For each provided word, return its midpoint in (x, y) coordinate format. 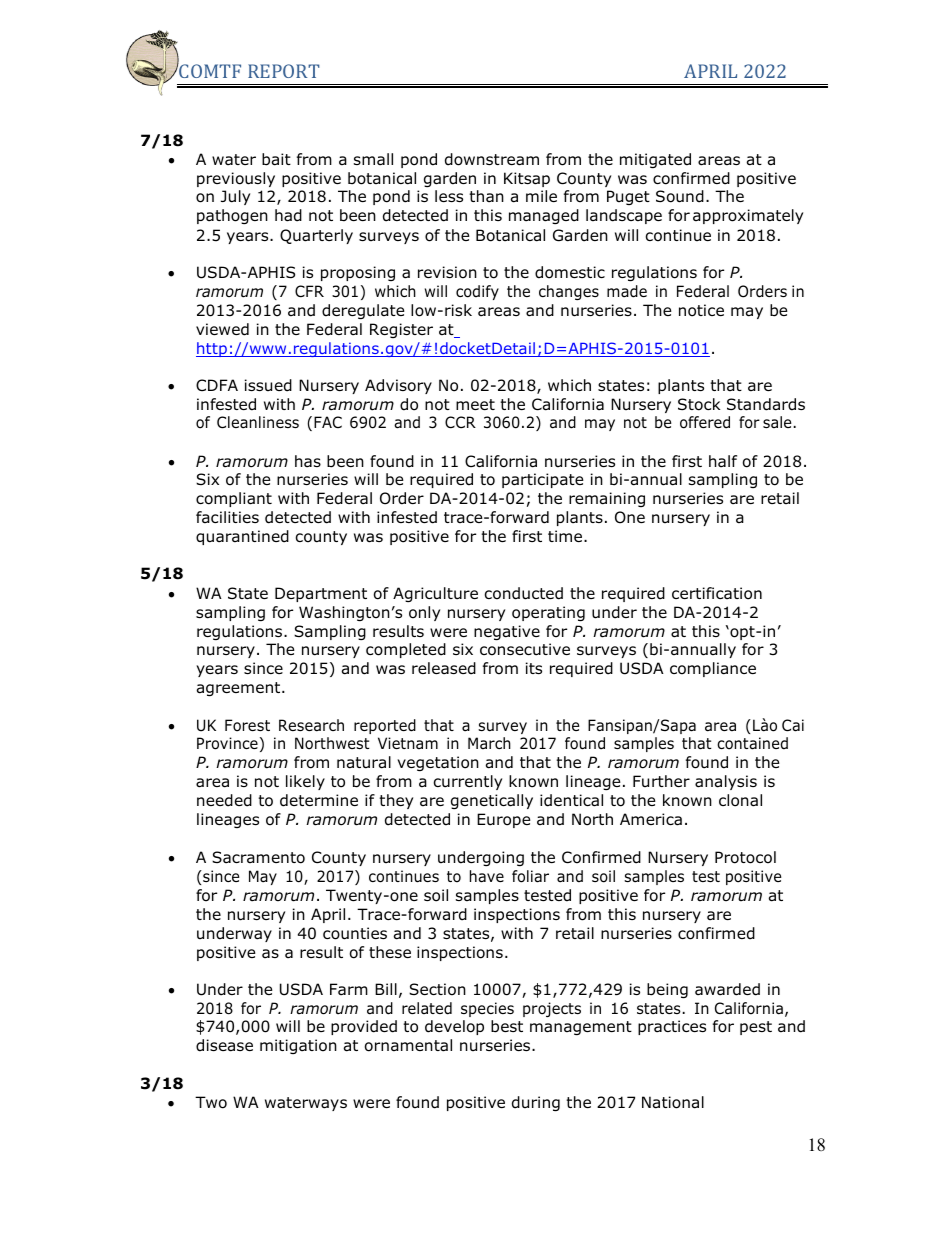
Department (321, 594)
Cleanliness (258, 422)
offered (705, 422)
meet (475, 404)
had (288, 215)
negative (507, 632)
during (536, 1103)
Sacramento (258, 857)
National (673, 1102)
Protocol (745, 857)
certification (717, 593)
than (486, 196)
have (487, 876)
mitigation (298, 1046)
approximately (748, 216)
